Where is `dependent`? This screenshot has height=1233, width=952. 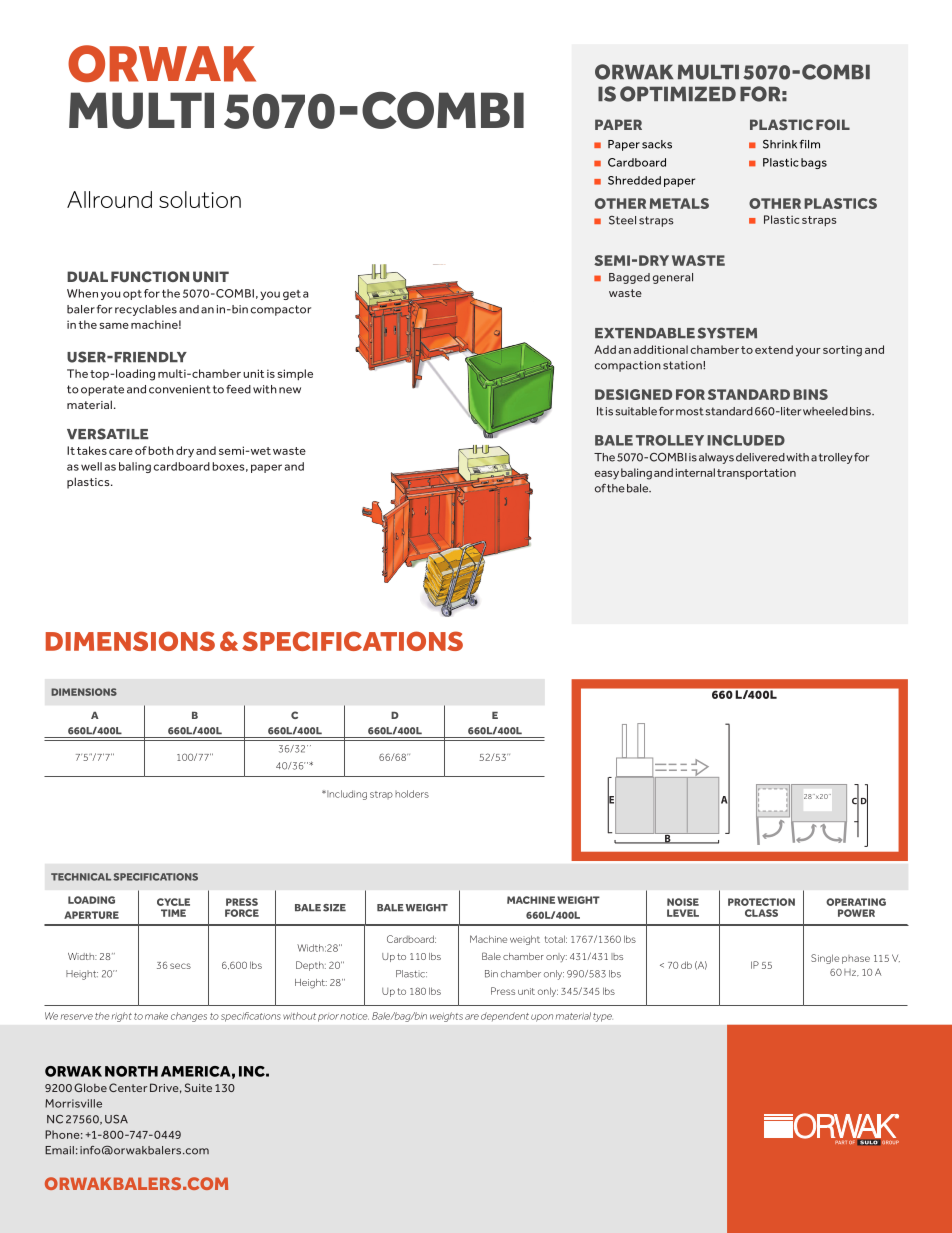 dependent is located at coordinates (505, 1016).
